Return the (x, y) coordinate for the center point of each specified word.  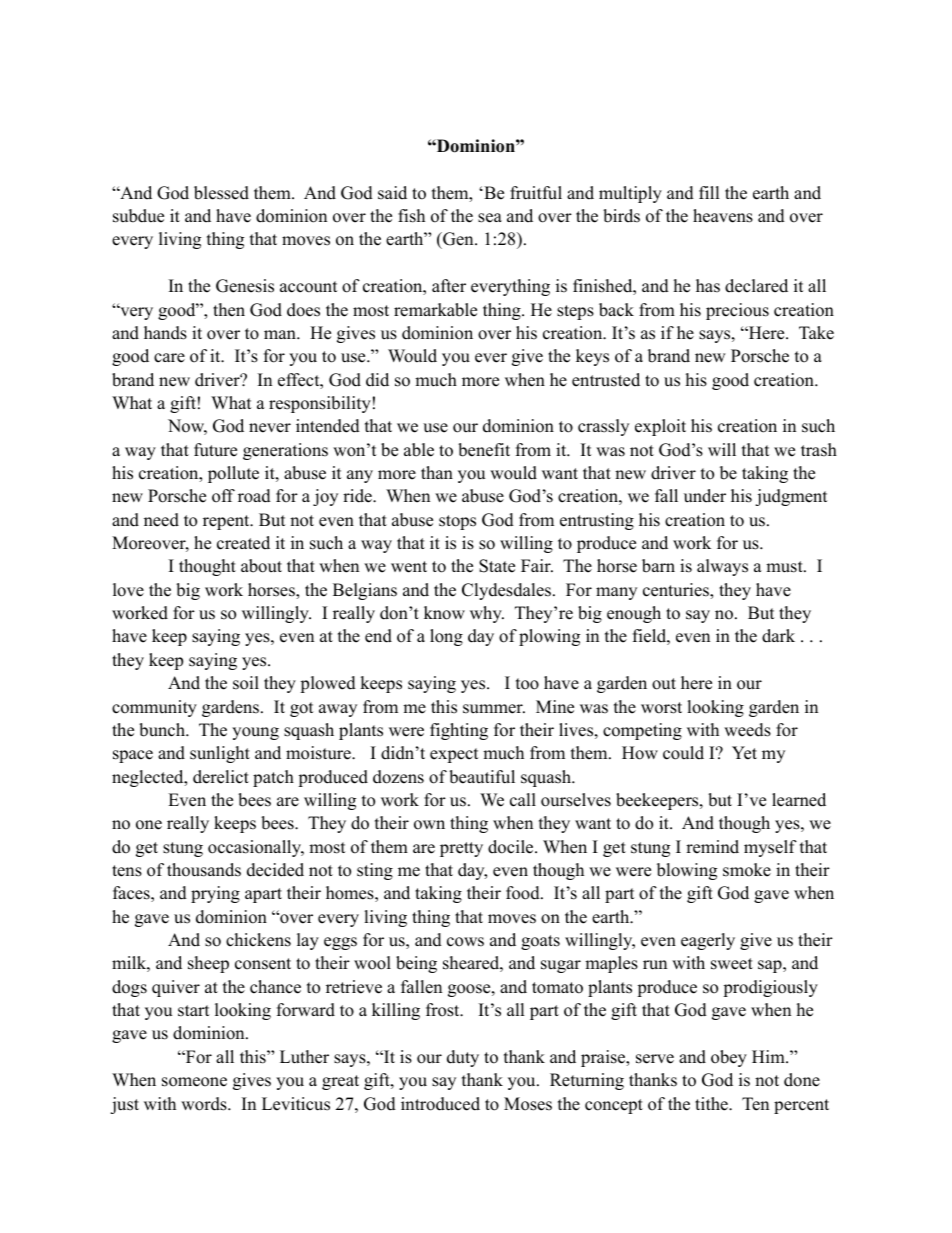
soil (246, 683)
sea (490, 218)
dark (778, 636)
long (446, 637)
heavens (723, 216)
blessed (221, 193)
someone (194, 1082)
